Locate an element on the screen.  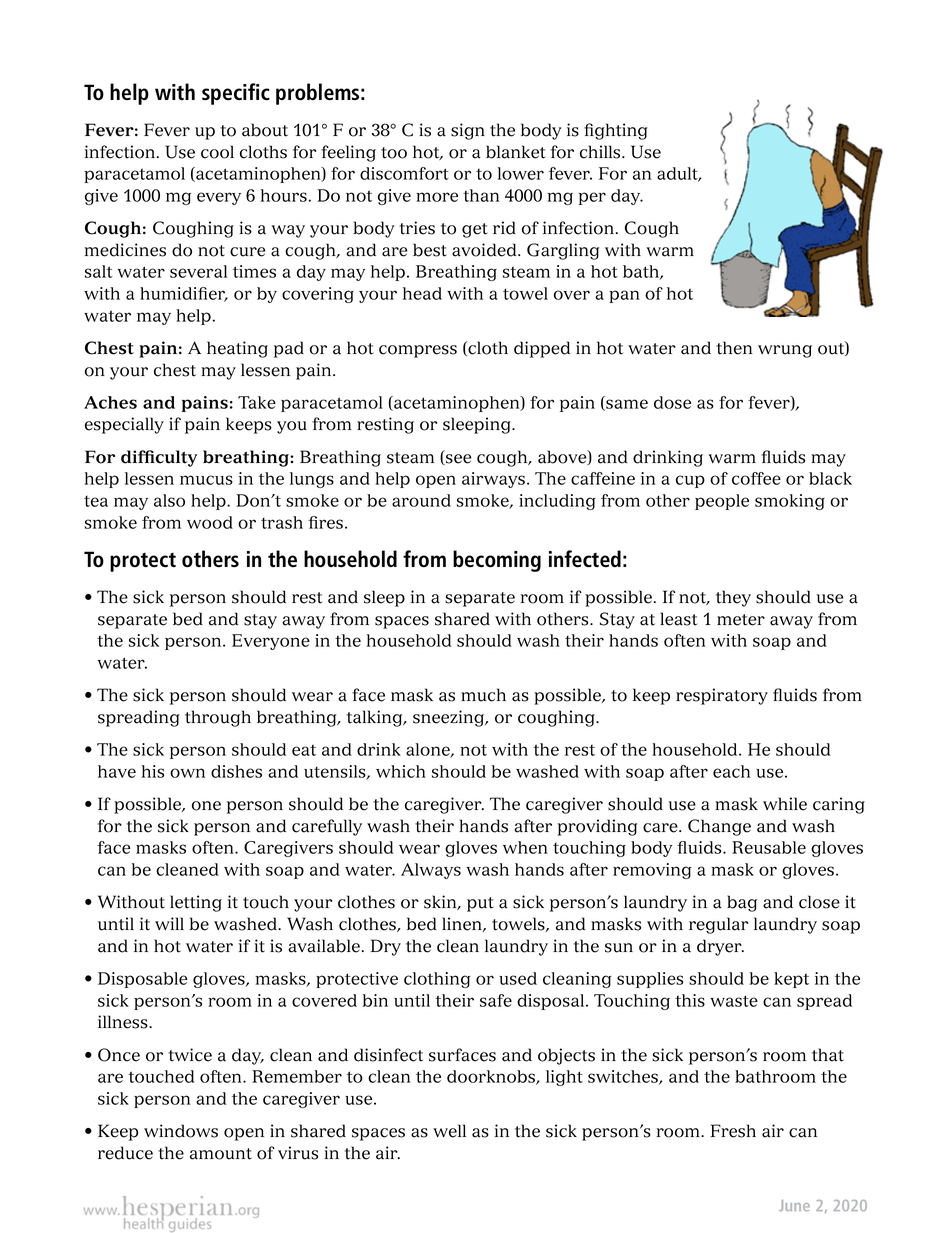
through is located at coordinates (218, 718).
